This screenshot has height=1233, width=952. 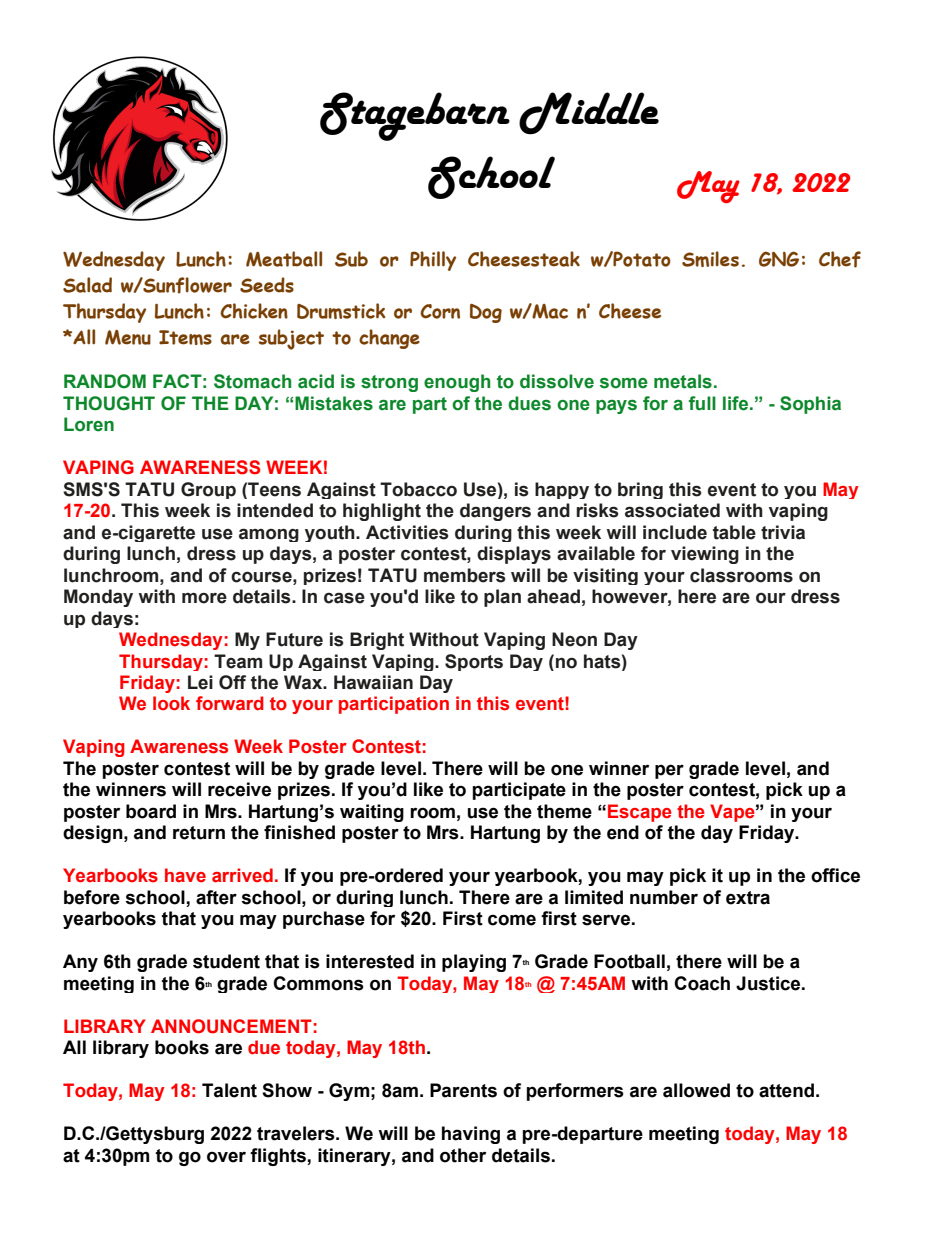 What do you see at coordinates (705, 555) in the screenshot?
I see `viewing` at bounding box center [705, 555].
